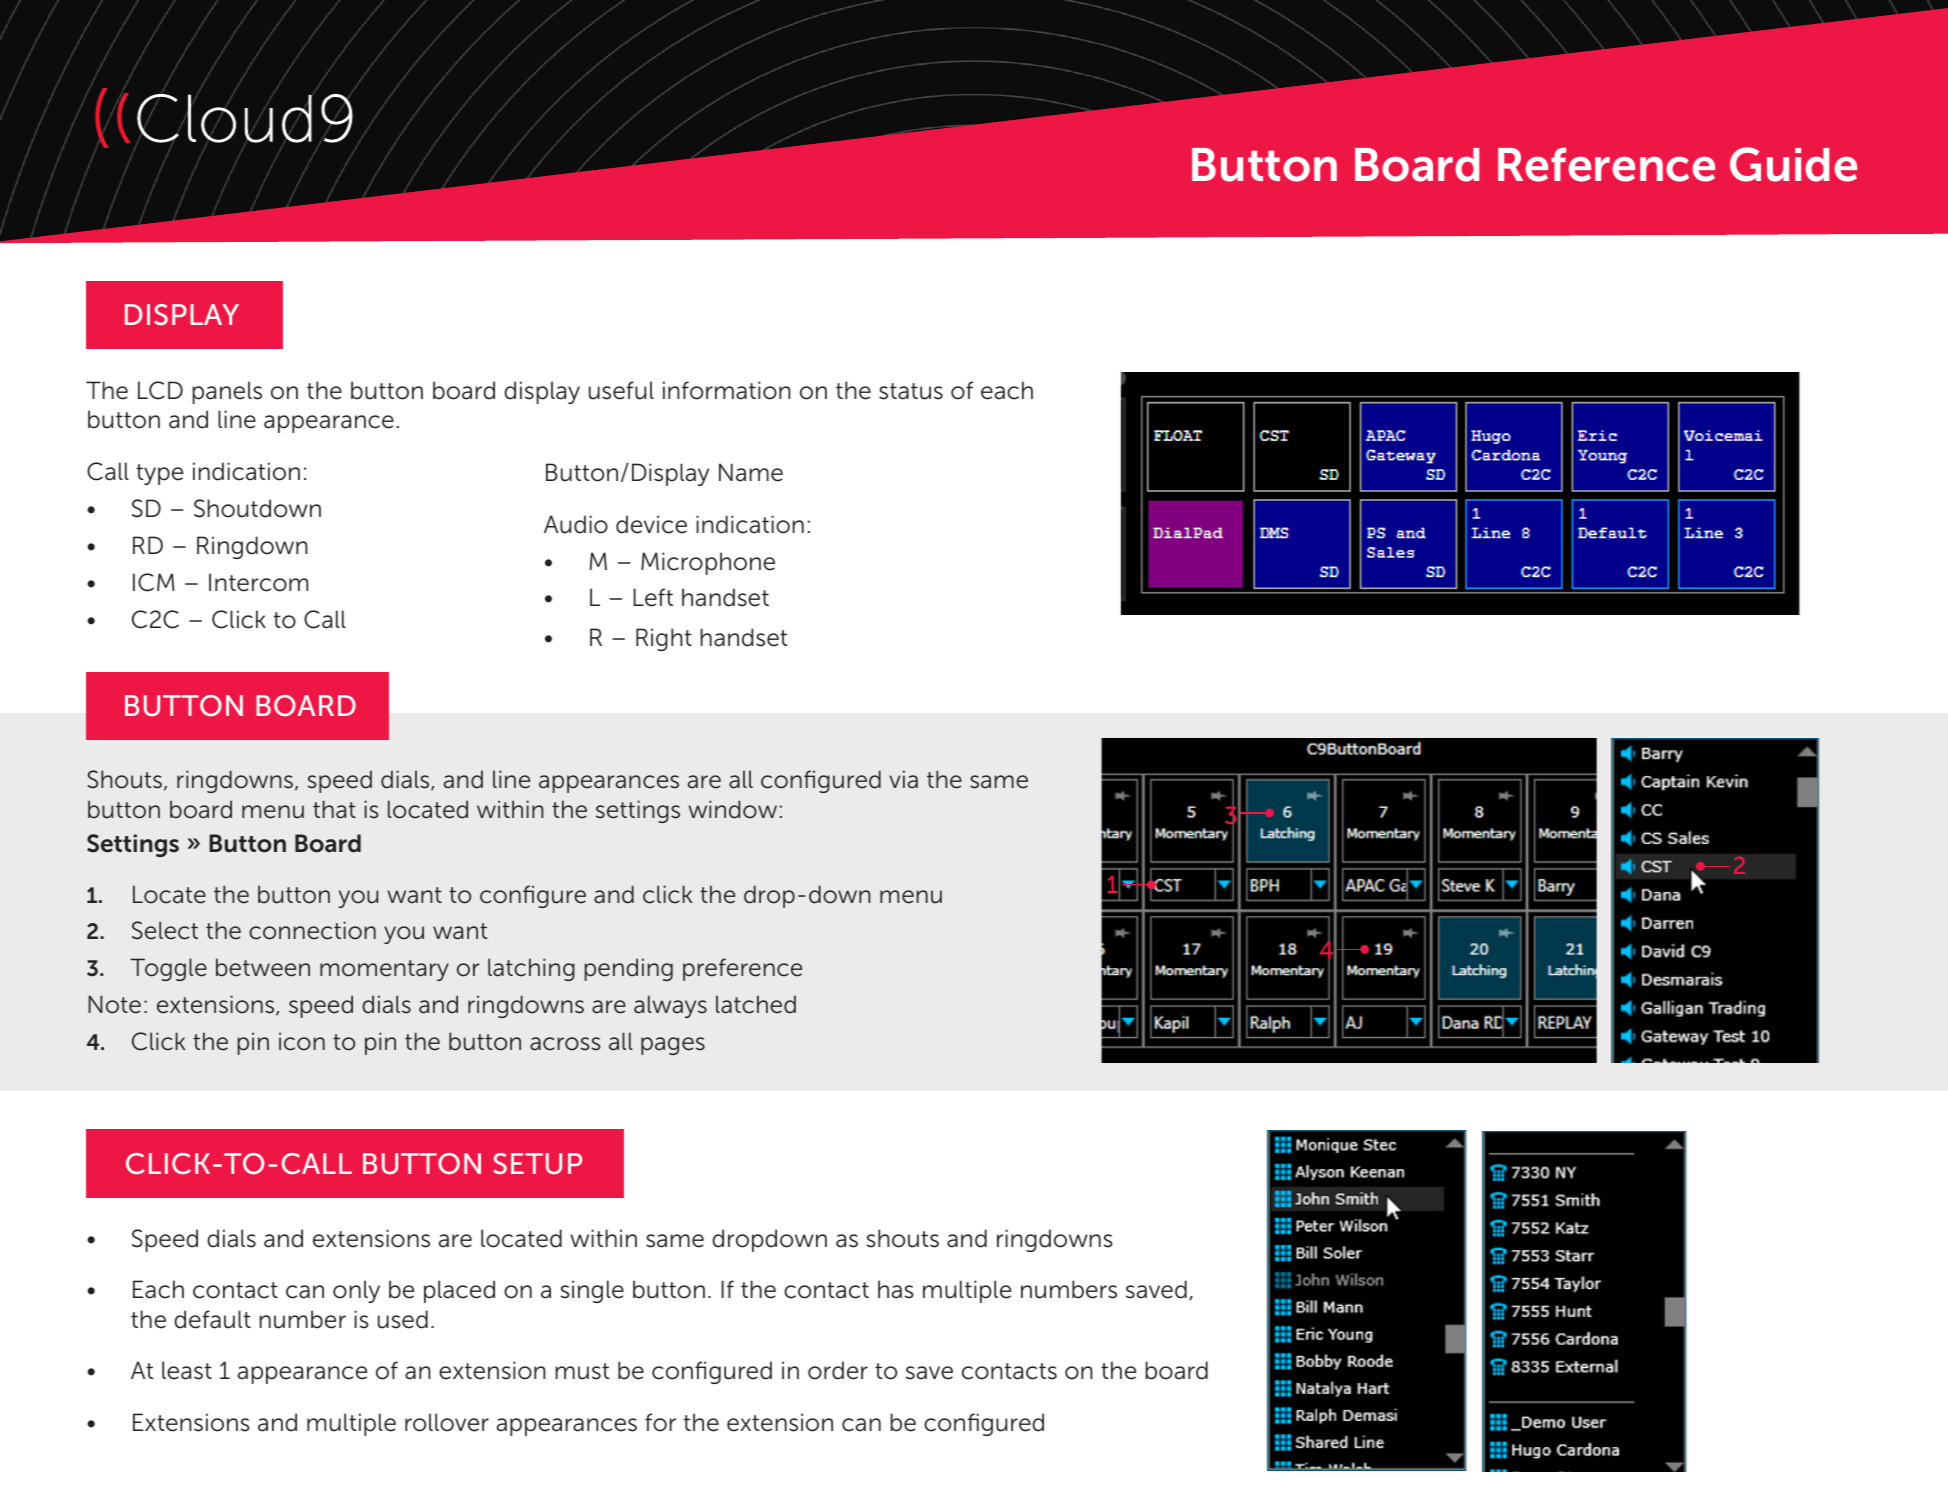  What do you see at coordinates (903, 779) in the image?
I see `via` at bounding box center [903, 779].
